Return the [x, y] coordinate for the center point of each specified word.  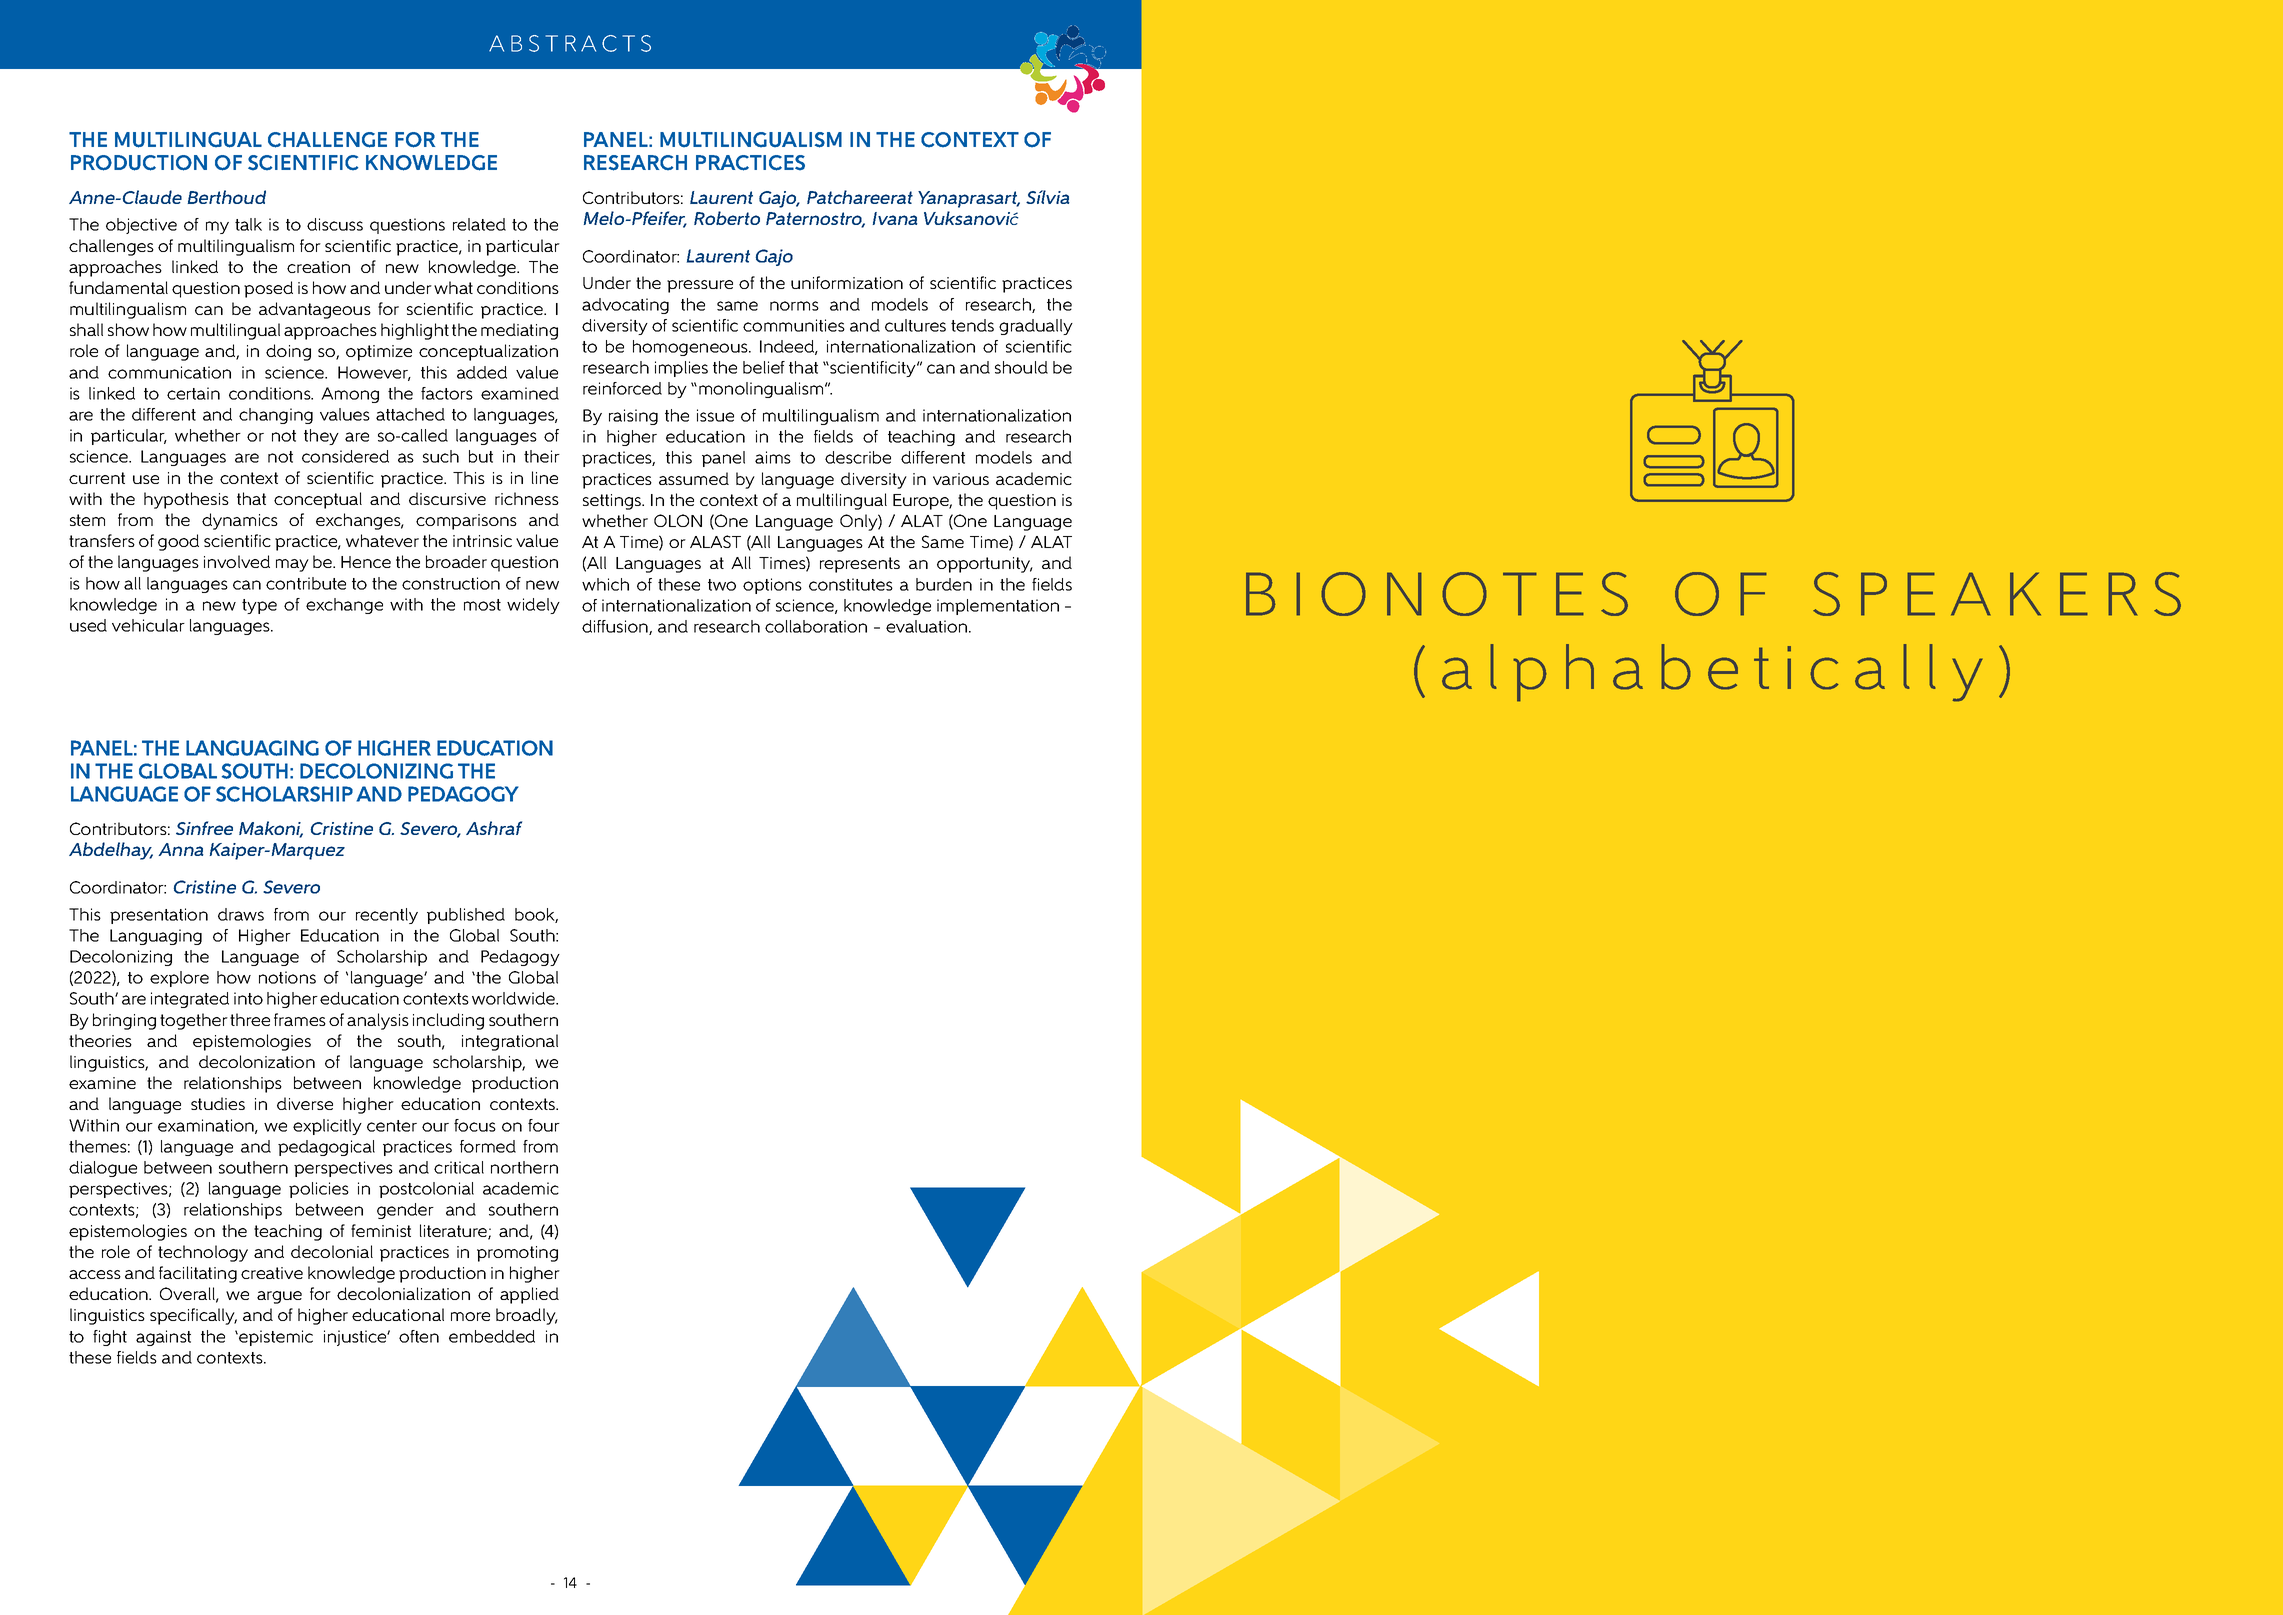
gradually [1036, 327]
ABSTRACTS [570, 43]
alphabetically [1712, 673]
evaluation [928, 626]
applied [529, 1295]
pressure [700, 286]
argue [279, 1297]
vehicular [148, 625]
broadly [527, 1316]
